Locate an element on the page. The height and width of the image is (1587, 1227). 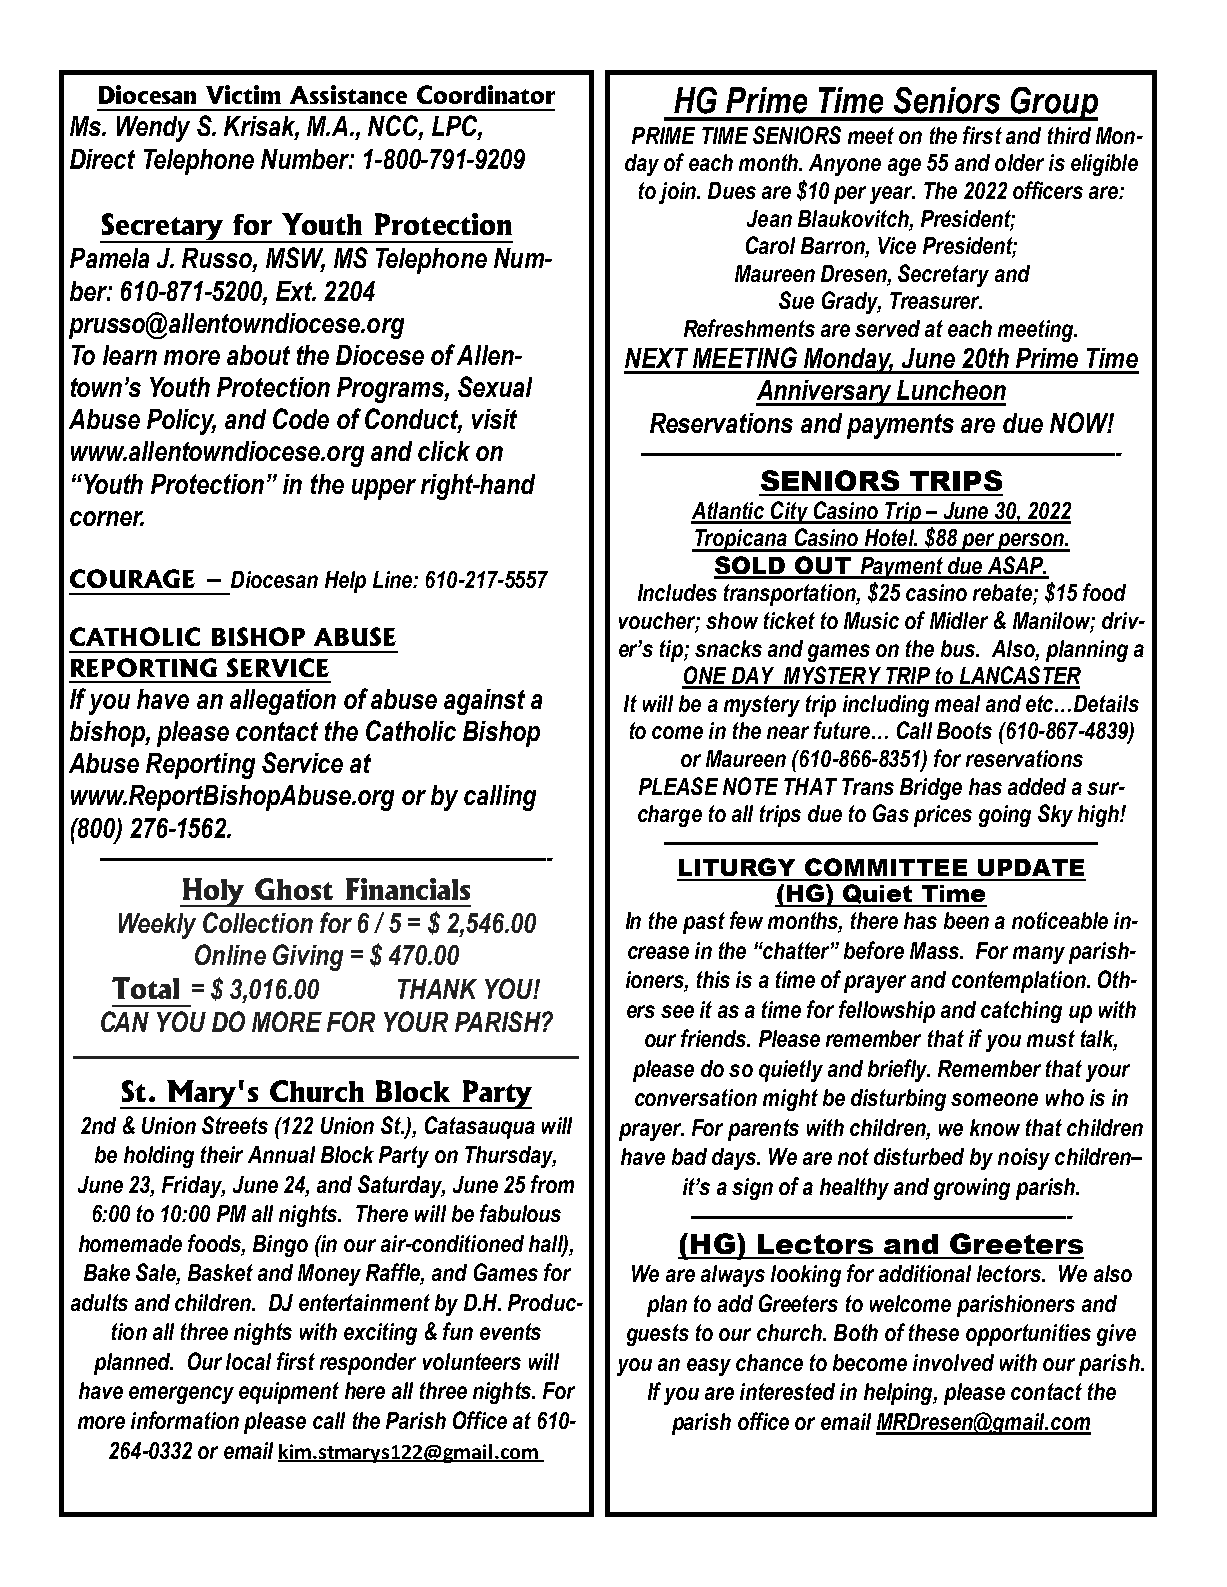
local is located at coordinates (248, 1361).
